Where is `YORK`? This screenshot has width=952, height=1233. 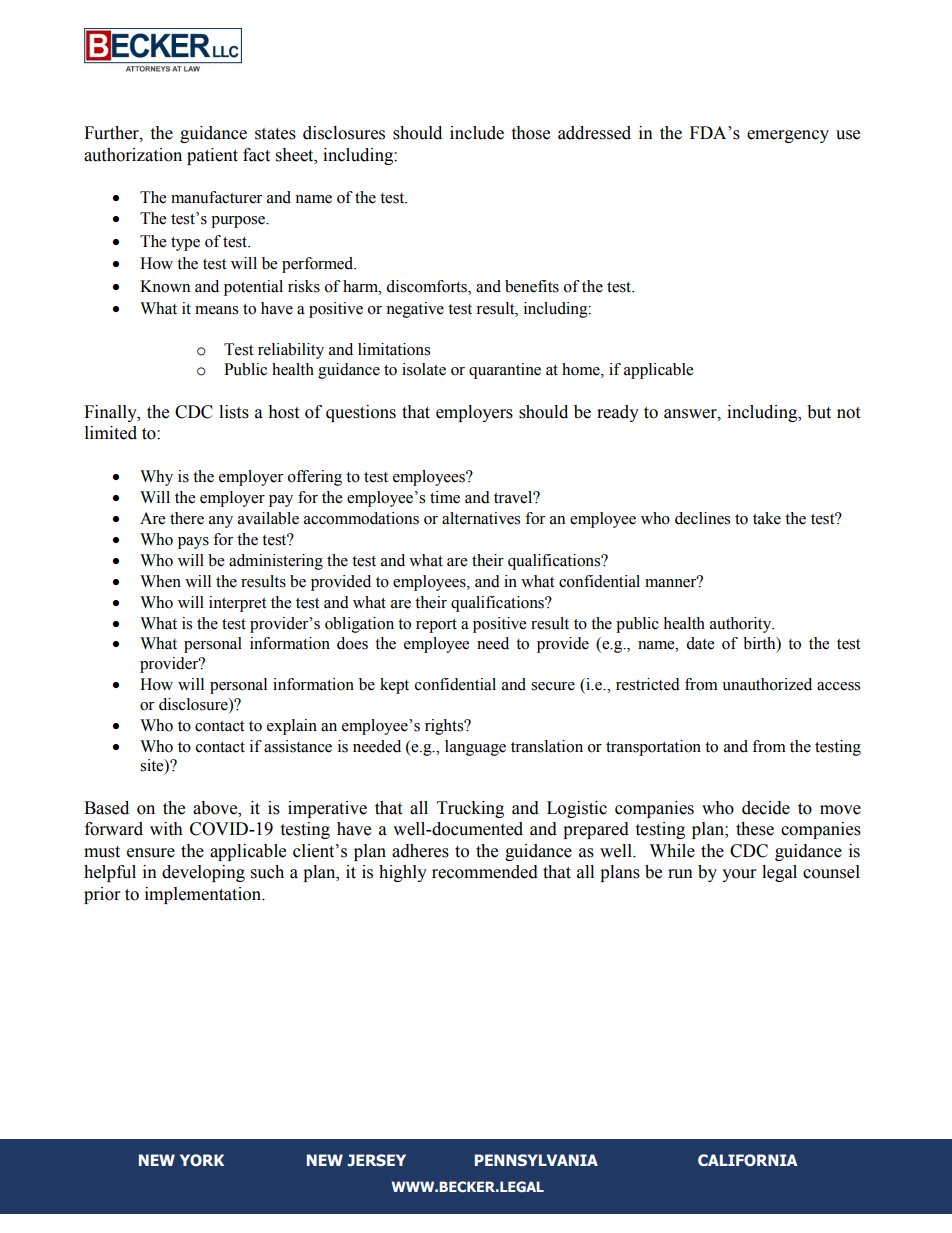 YORK is located at coordinates (202, 1160).
